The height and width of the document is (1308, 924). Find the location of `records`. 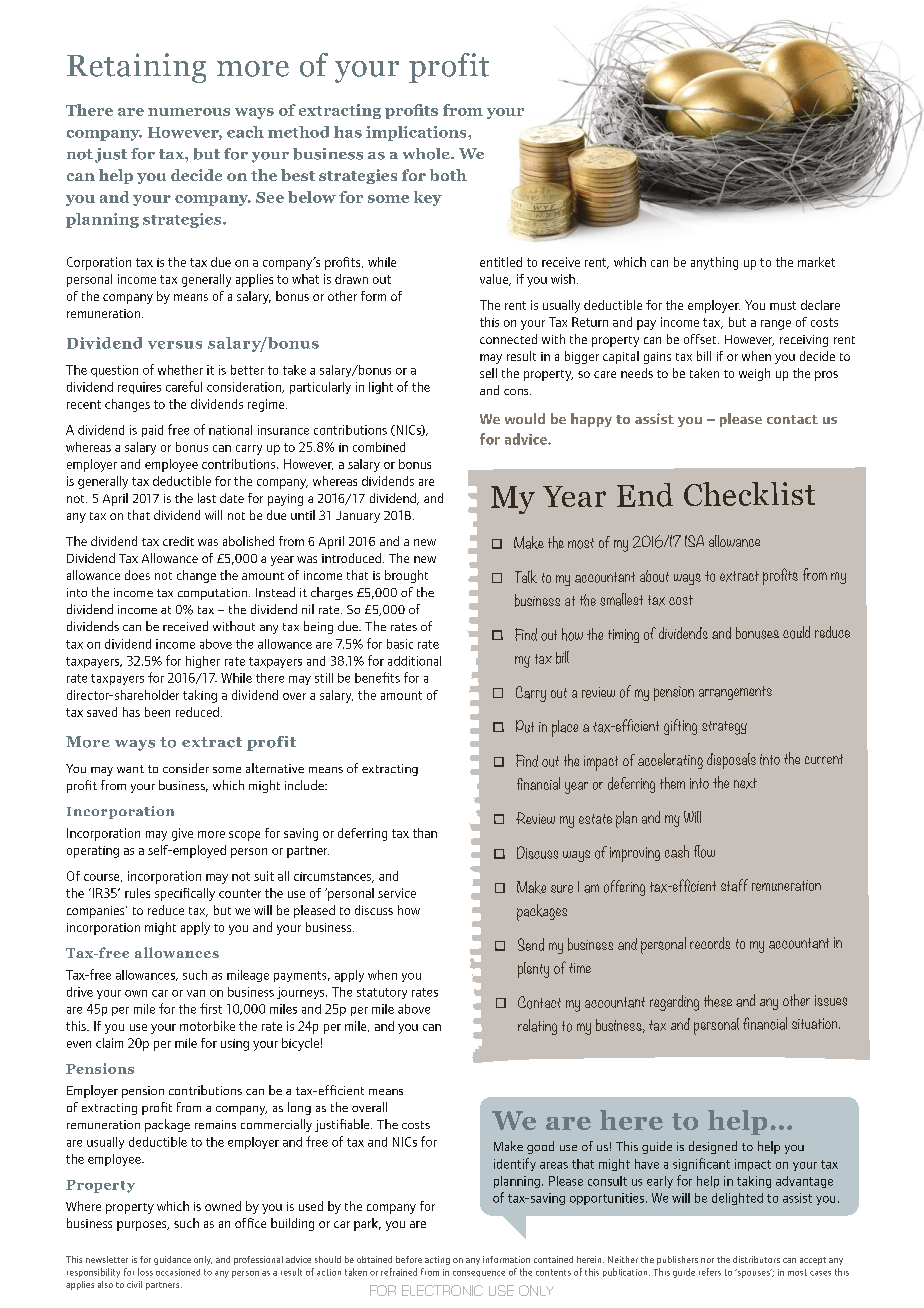

records is located at coordinates (710, 943).
